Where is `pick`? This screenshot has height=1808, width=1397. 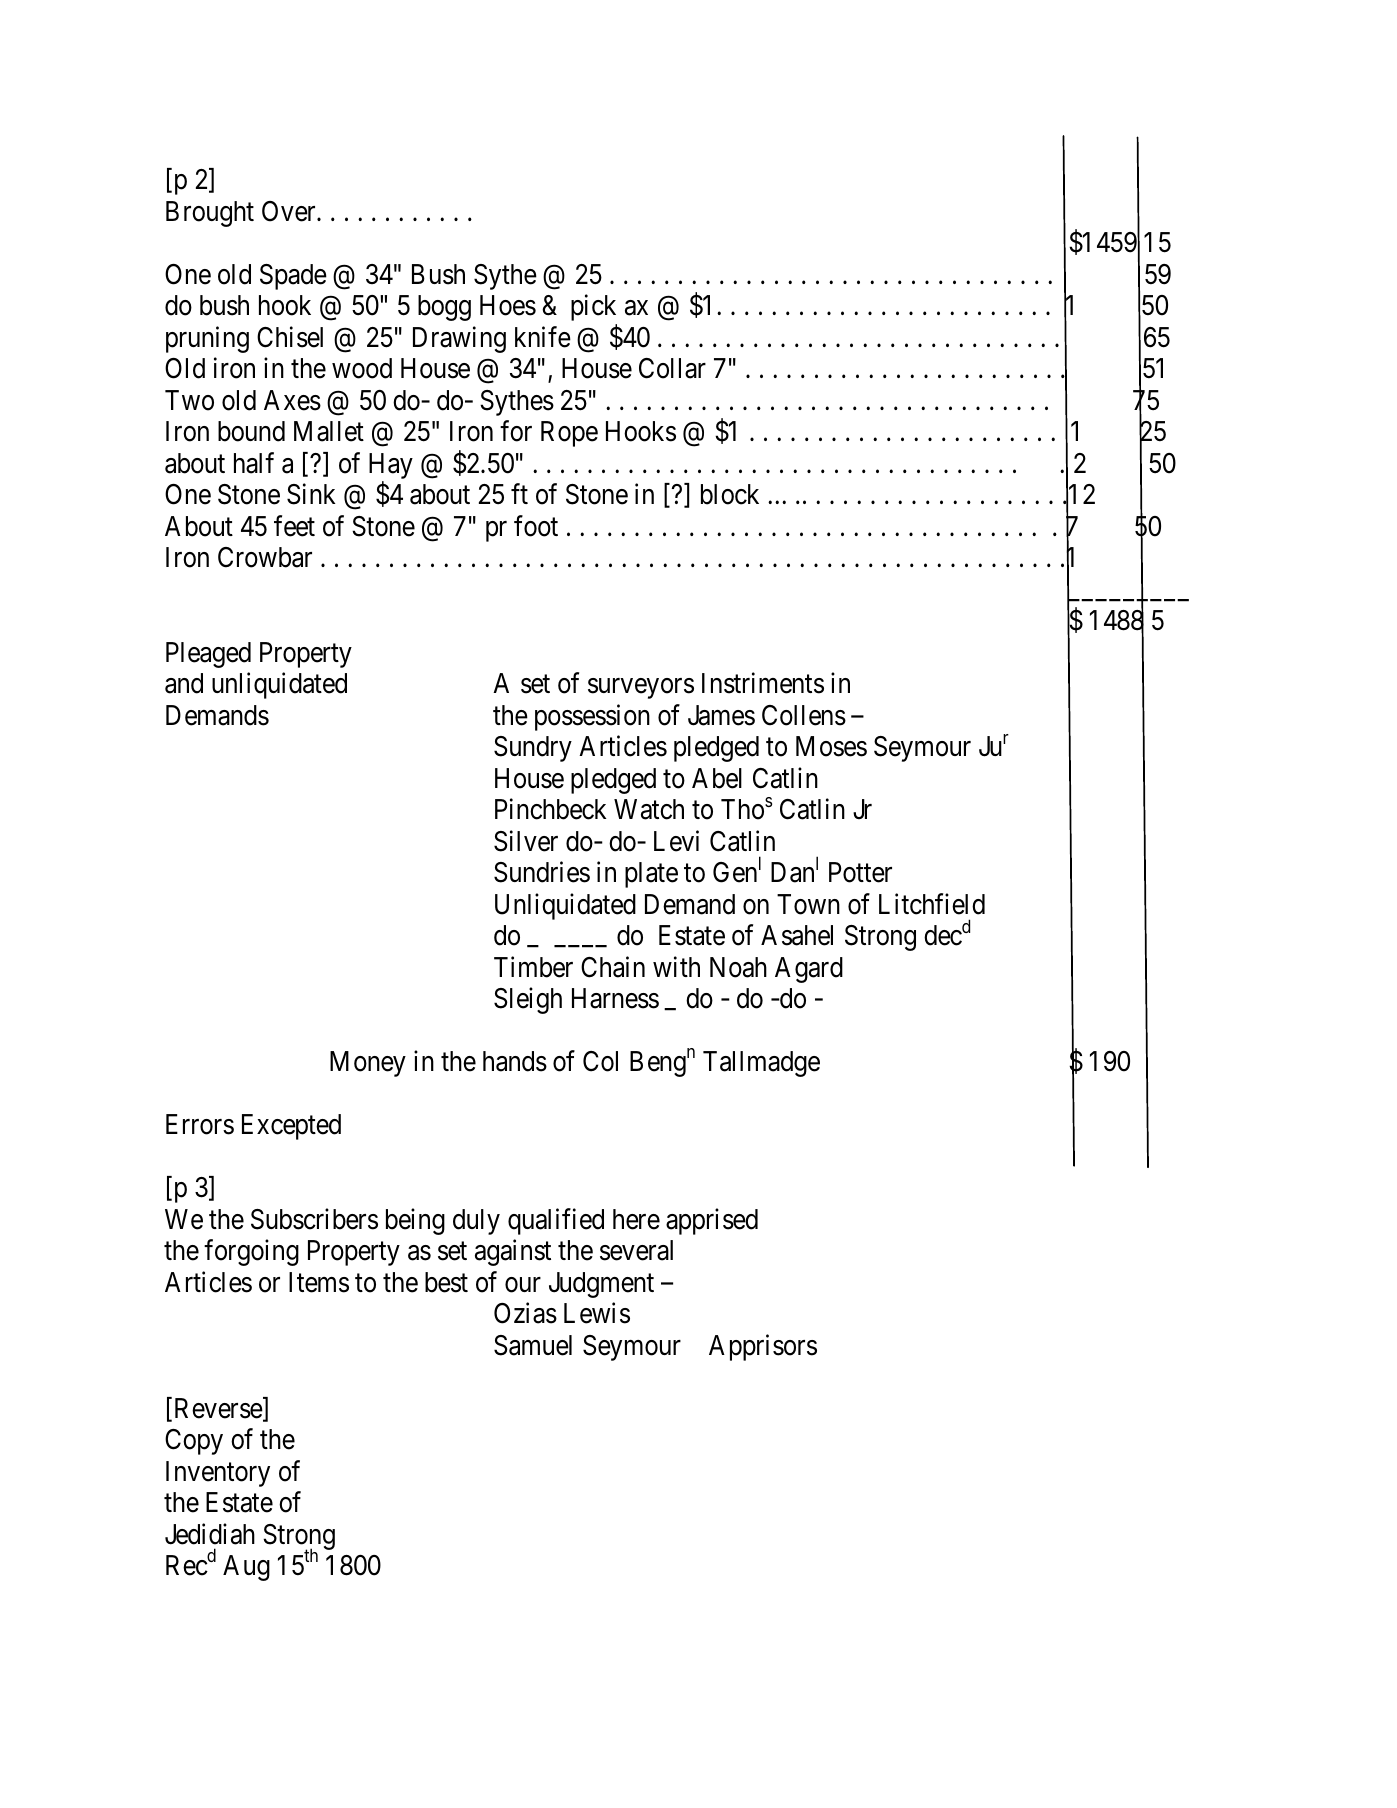 pick is located at coordinates (593, 307).
